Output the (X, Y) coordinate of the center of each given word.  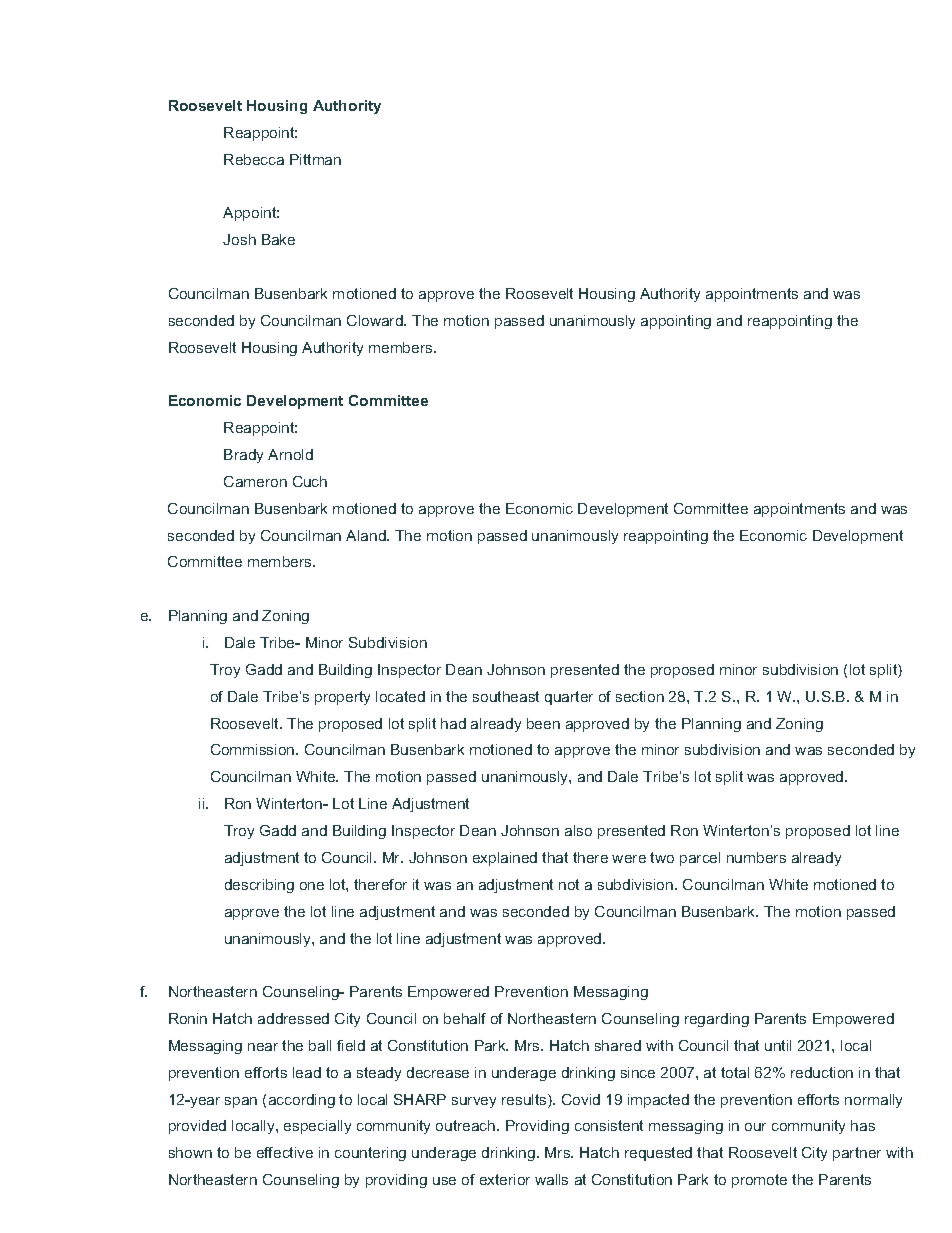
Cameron (255, 481)
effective (285, 1152)
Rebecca (254, 159)
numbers (756, 857)
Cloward (376, 320)
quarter (569, 698)
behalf (465, 1018)
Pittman (315, 159)
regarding (717, 1020)
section (640, 696)
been (543, 723)
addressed (293, 1018)
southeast (506, 696)
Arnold (290, 454)
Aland (367, 535)
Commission (254, 749)
